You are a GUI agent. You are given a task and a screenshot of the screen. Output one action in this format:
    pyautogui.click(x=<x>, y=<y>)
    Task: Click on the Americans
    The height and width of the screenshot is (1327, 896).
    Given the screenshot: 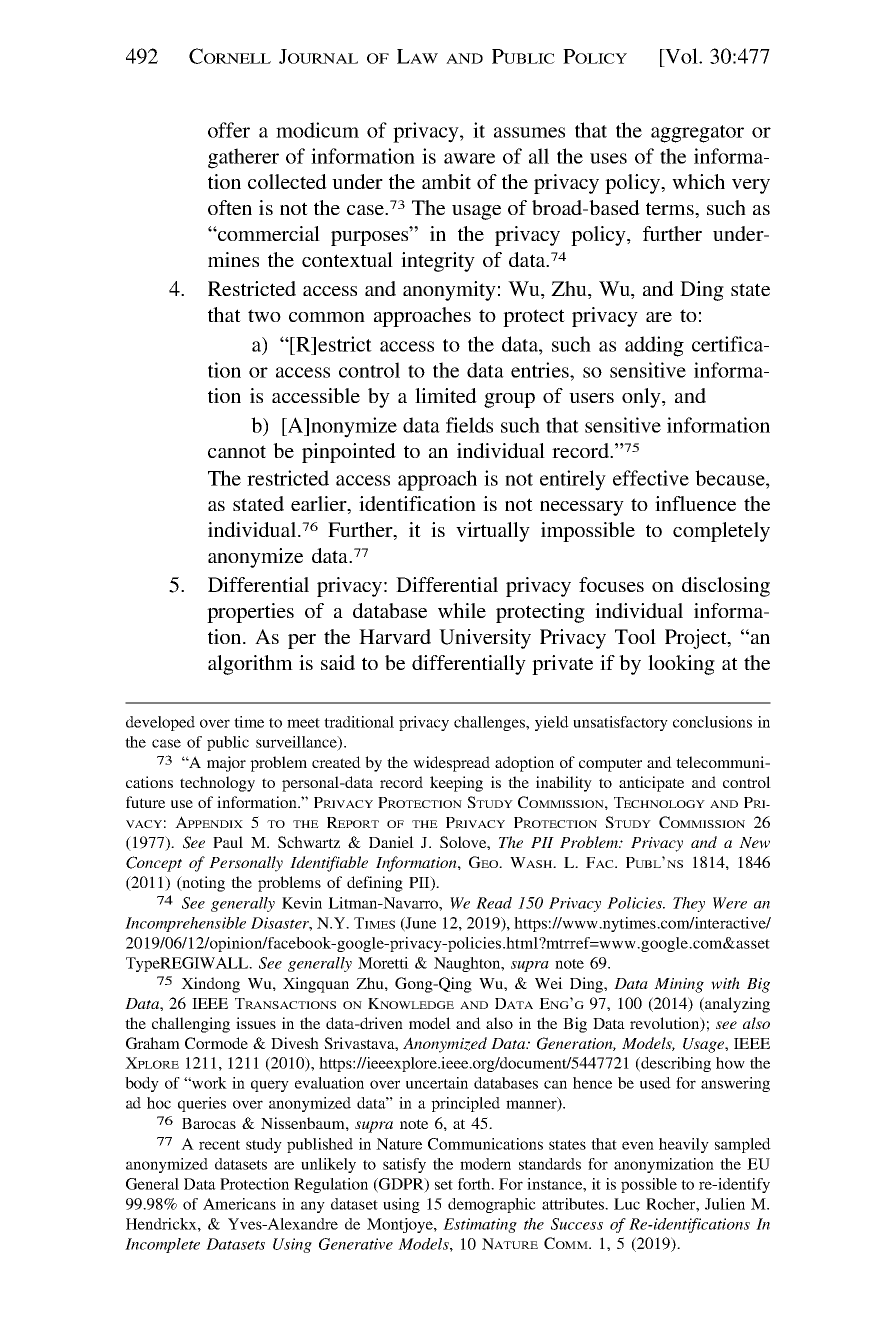 What is the action you would take?
    pyautogui.click(x=239, y=1204)
